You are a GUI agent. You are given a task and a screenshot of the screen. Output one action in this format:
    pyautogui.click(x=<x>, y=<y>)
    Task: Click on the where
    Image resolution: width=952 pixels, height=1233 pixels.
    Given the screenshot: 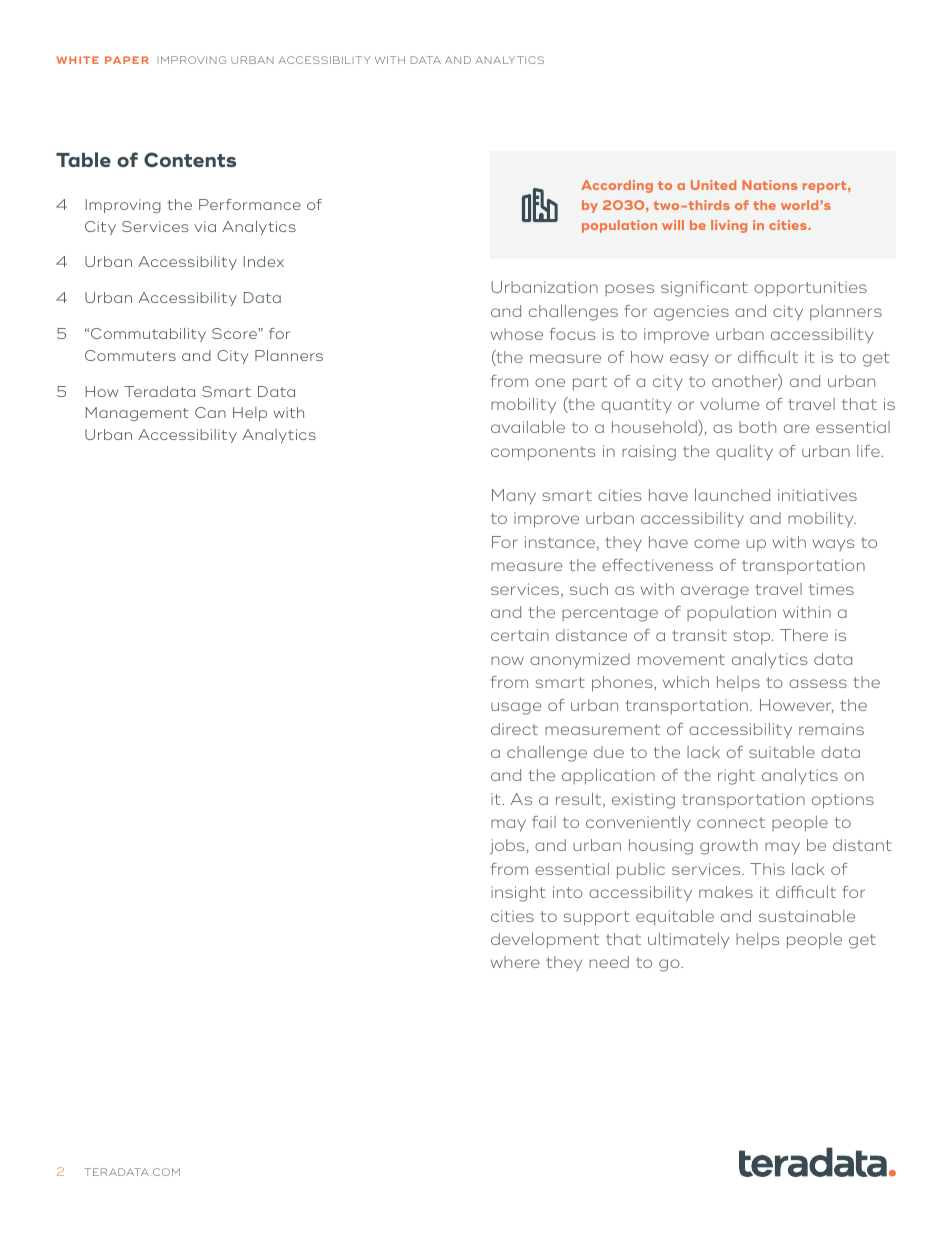 What is the action you would take?
    pyautogui.click(x=515, y=962)
